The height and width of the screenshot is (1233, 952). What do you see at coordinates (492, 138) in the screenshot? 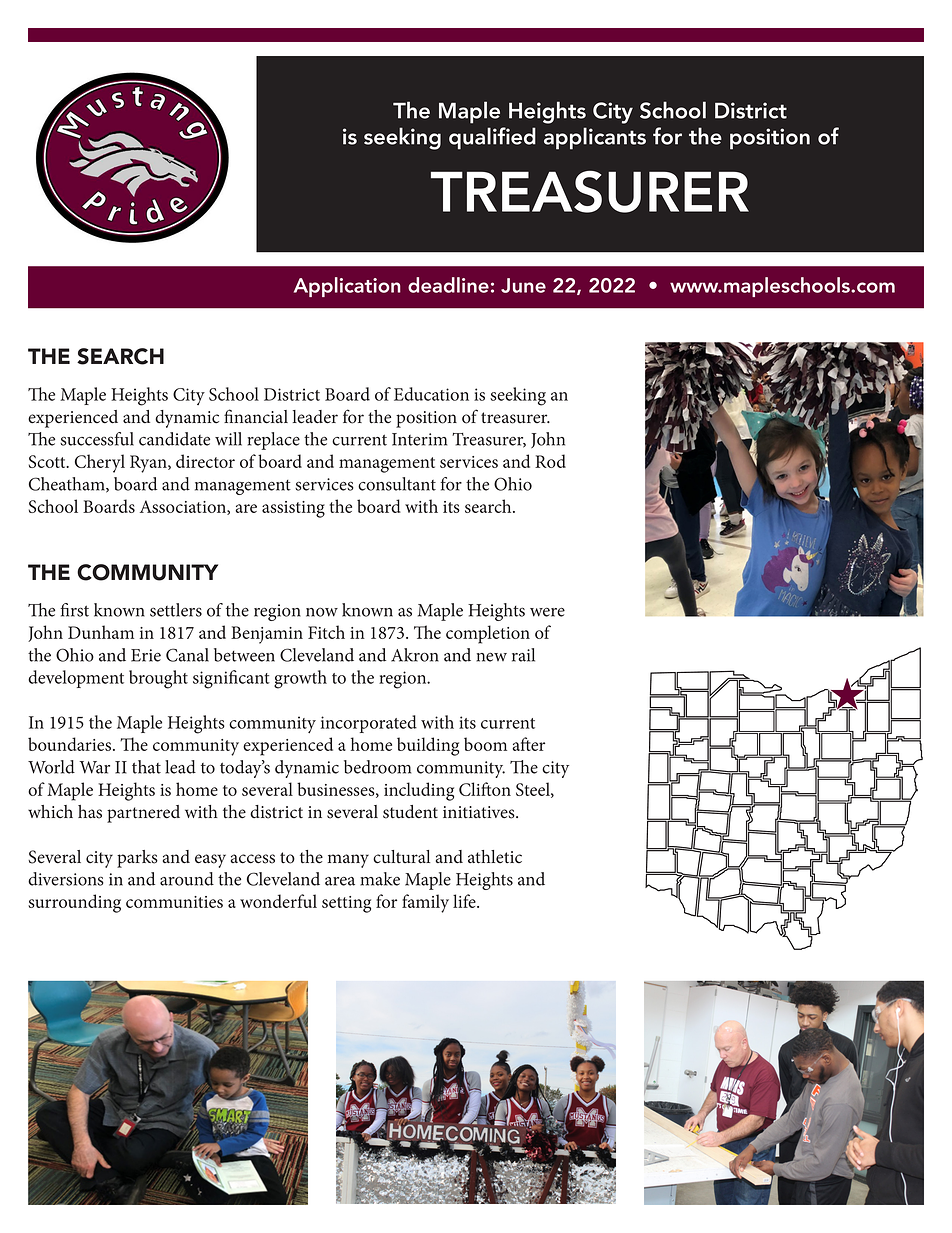
I see `qualified` at bounding box center [492, 138].
